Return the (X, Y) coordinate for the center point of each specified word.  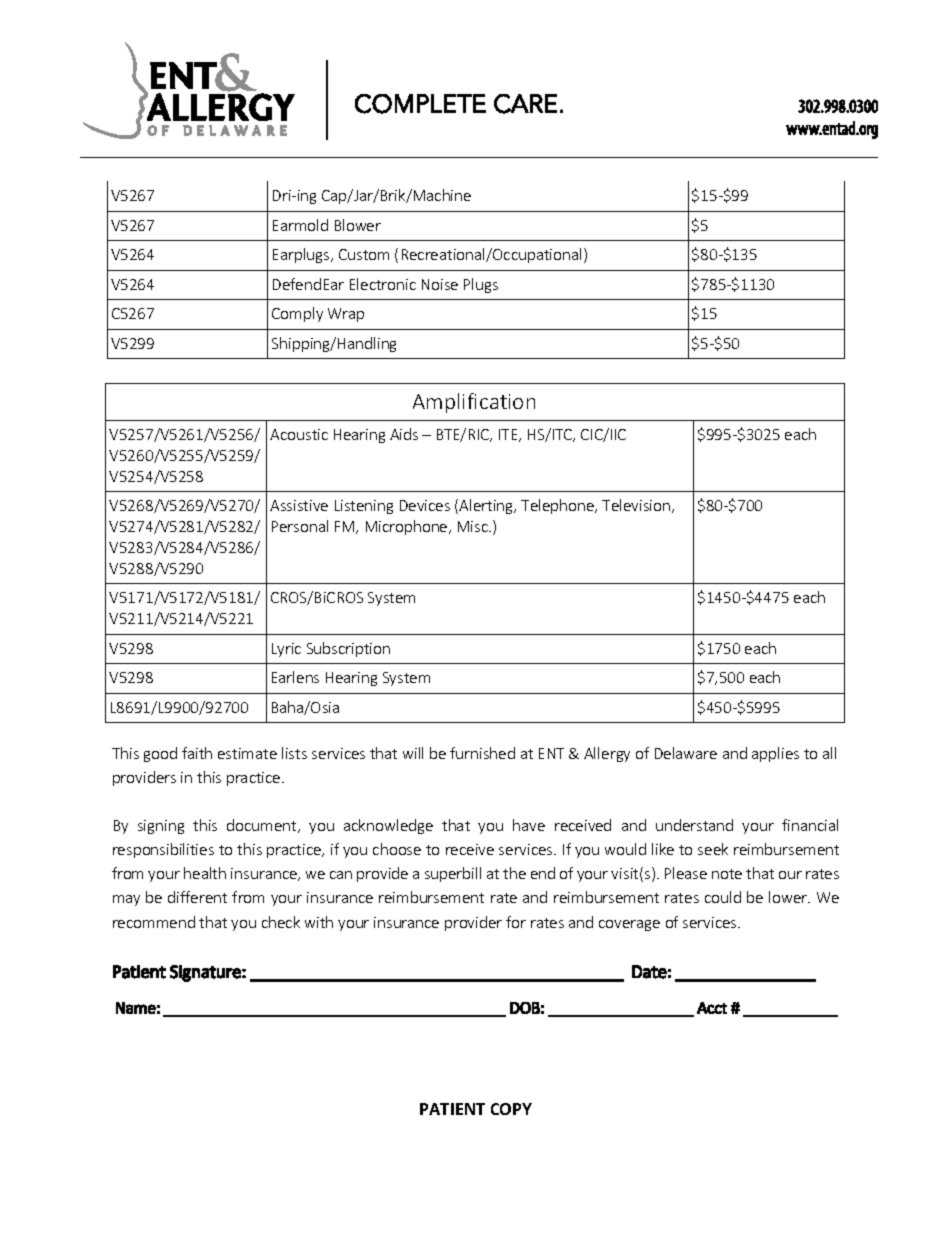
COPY (511, 1109)
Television (636, 505)
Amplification (474, 403)
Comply (297, 314)
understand (694, 825)
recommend (154, 922)
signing (161, 827)
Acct (712, 1008)
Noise (440, 284)
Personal (300, 526)
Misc (474, 526)
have (529, 825)
